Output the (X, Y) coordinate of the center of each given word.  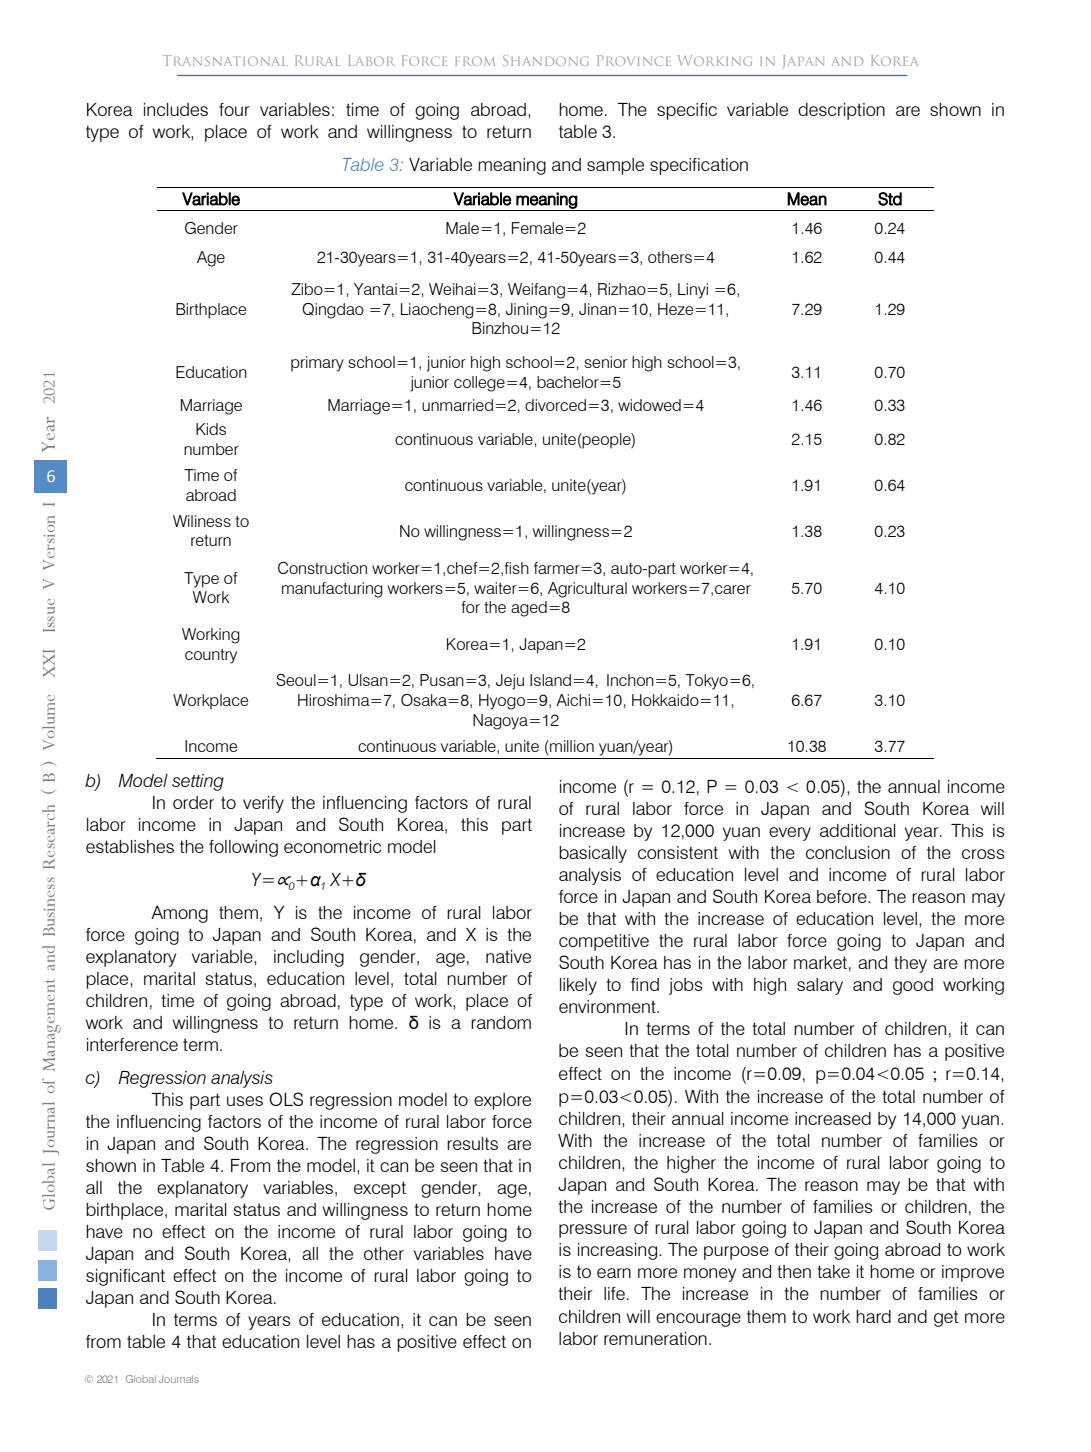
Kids (211, 429)
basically (593, 854)
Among (179, 914)
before (843, 896)
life (614, 1293)
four (234, 109)
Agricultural (587, 590)
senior (606, 362)
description (841, 111)
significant (125, 1277)
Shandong (546, 60)
